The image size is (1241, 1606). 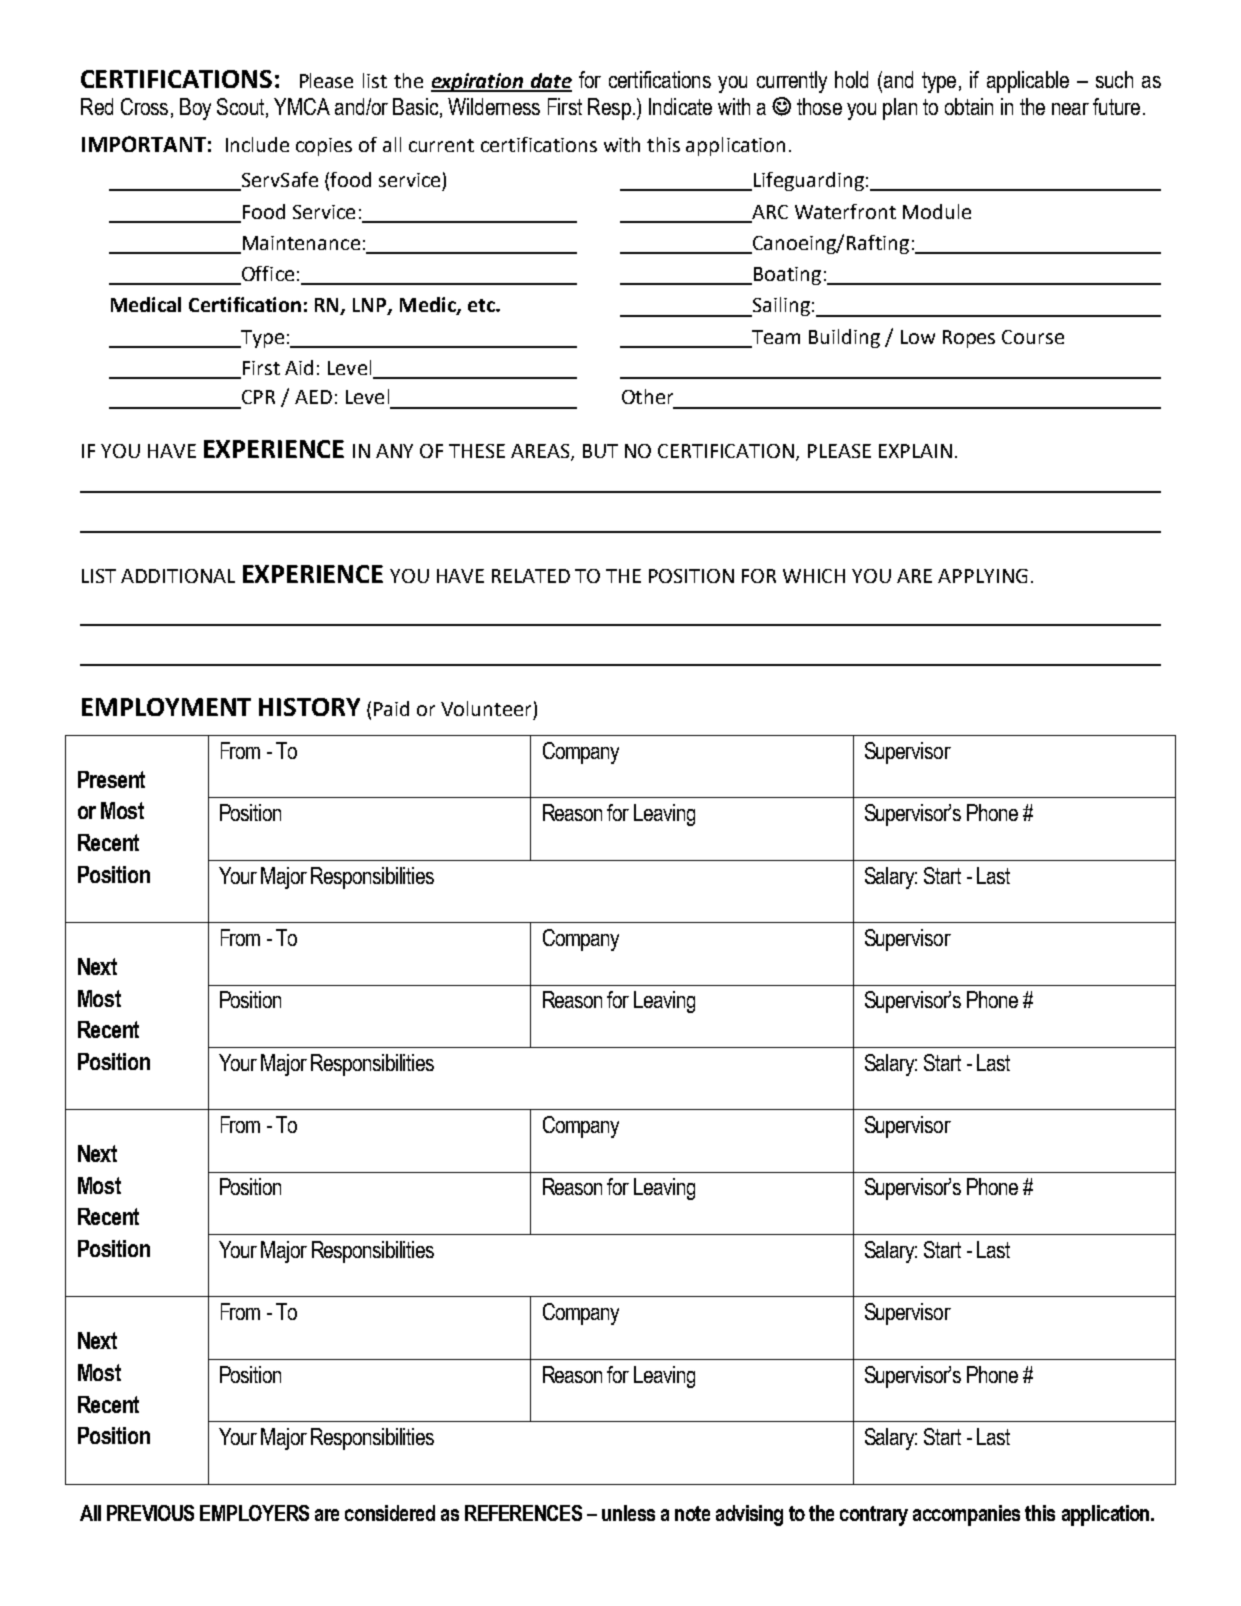 I want to click on Indicate, so click(x=680, y=106).
